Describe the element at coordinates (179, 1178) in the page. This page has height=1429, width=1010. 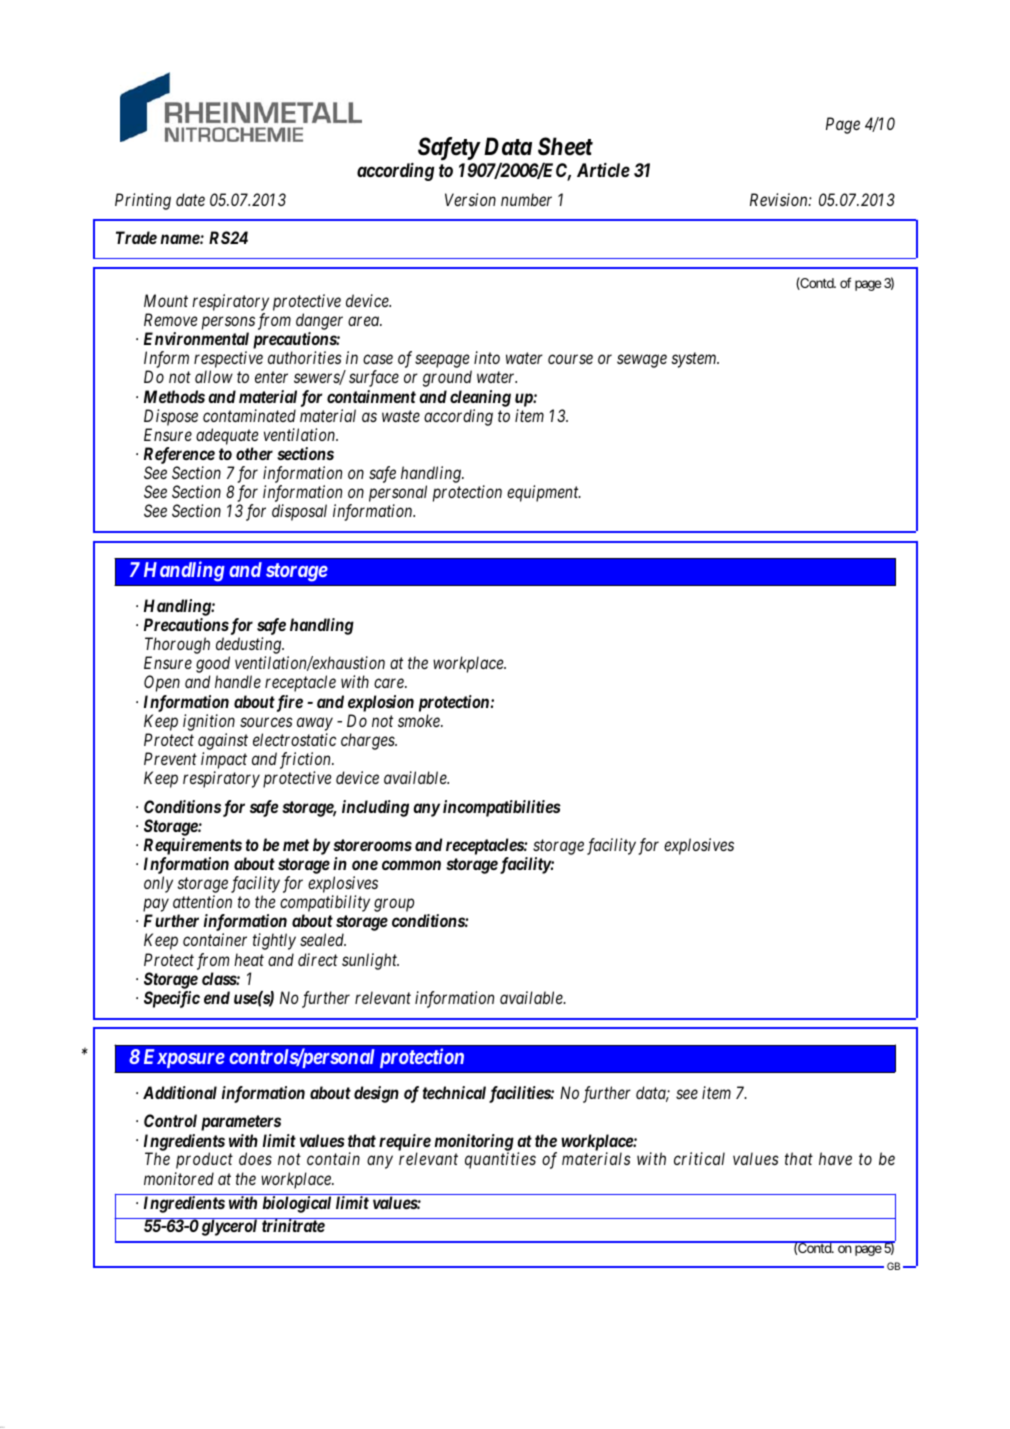
I see `monitored` at that location.
